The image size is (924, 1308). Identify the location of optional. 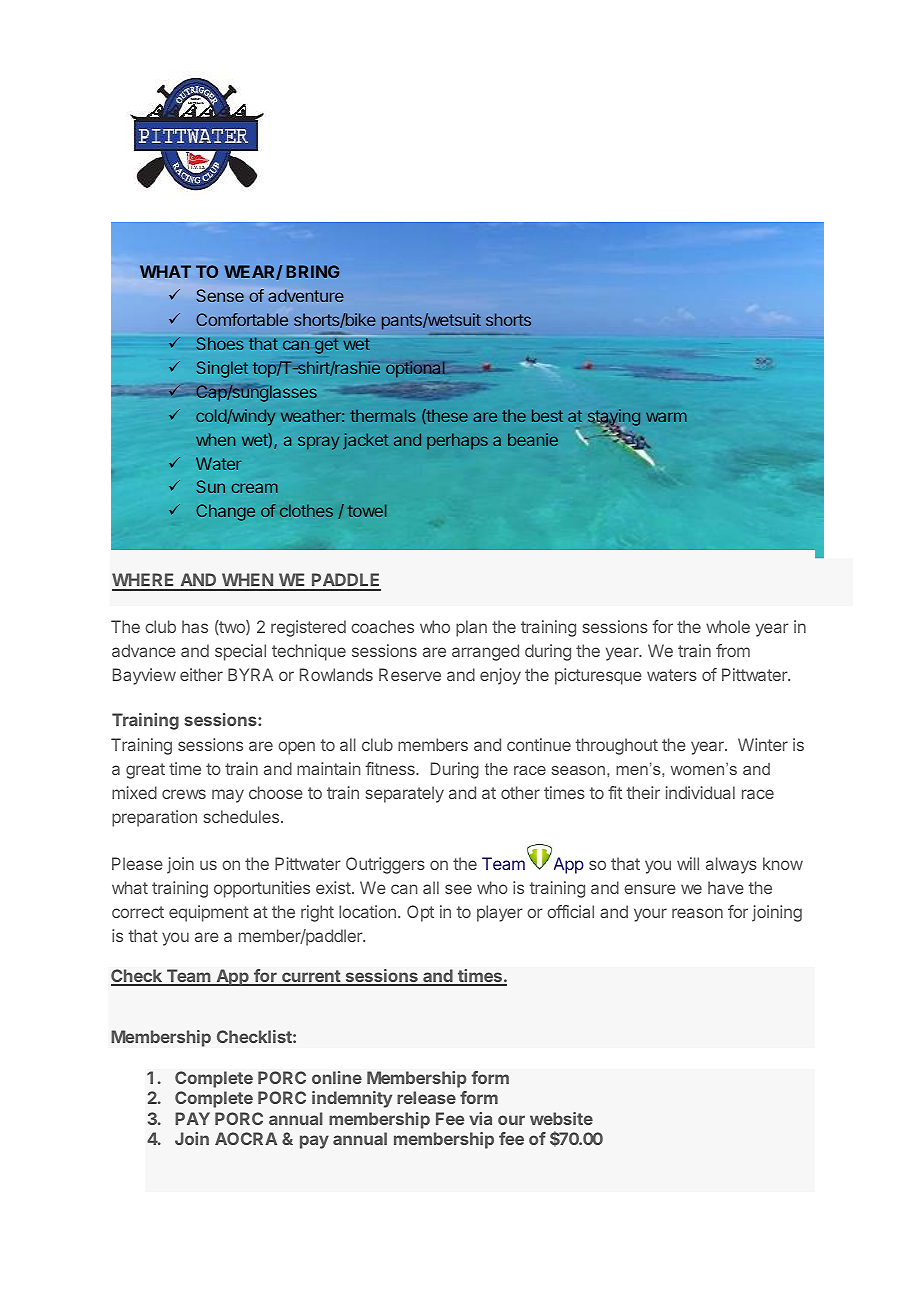
(415, 369).
